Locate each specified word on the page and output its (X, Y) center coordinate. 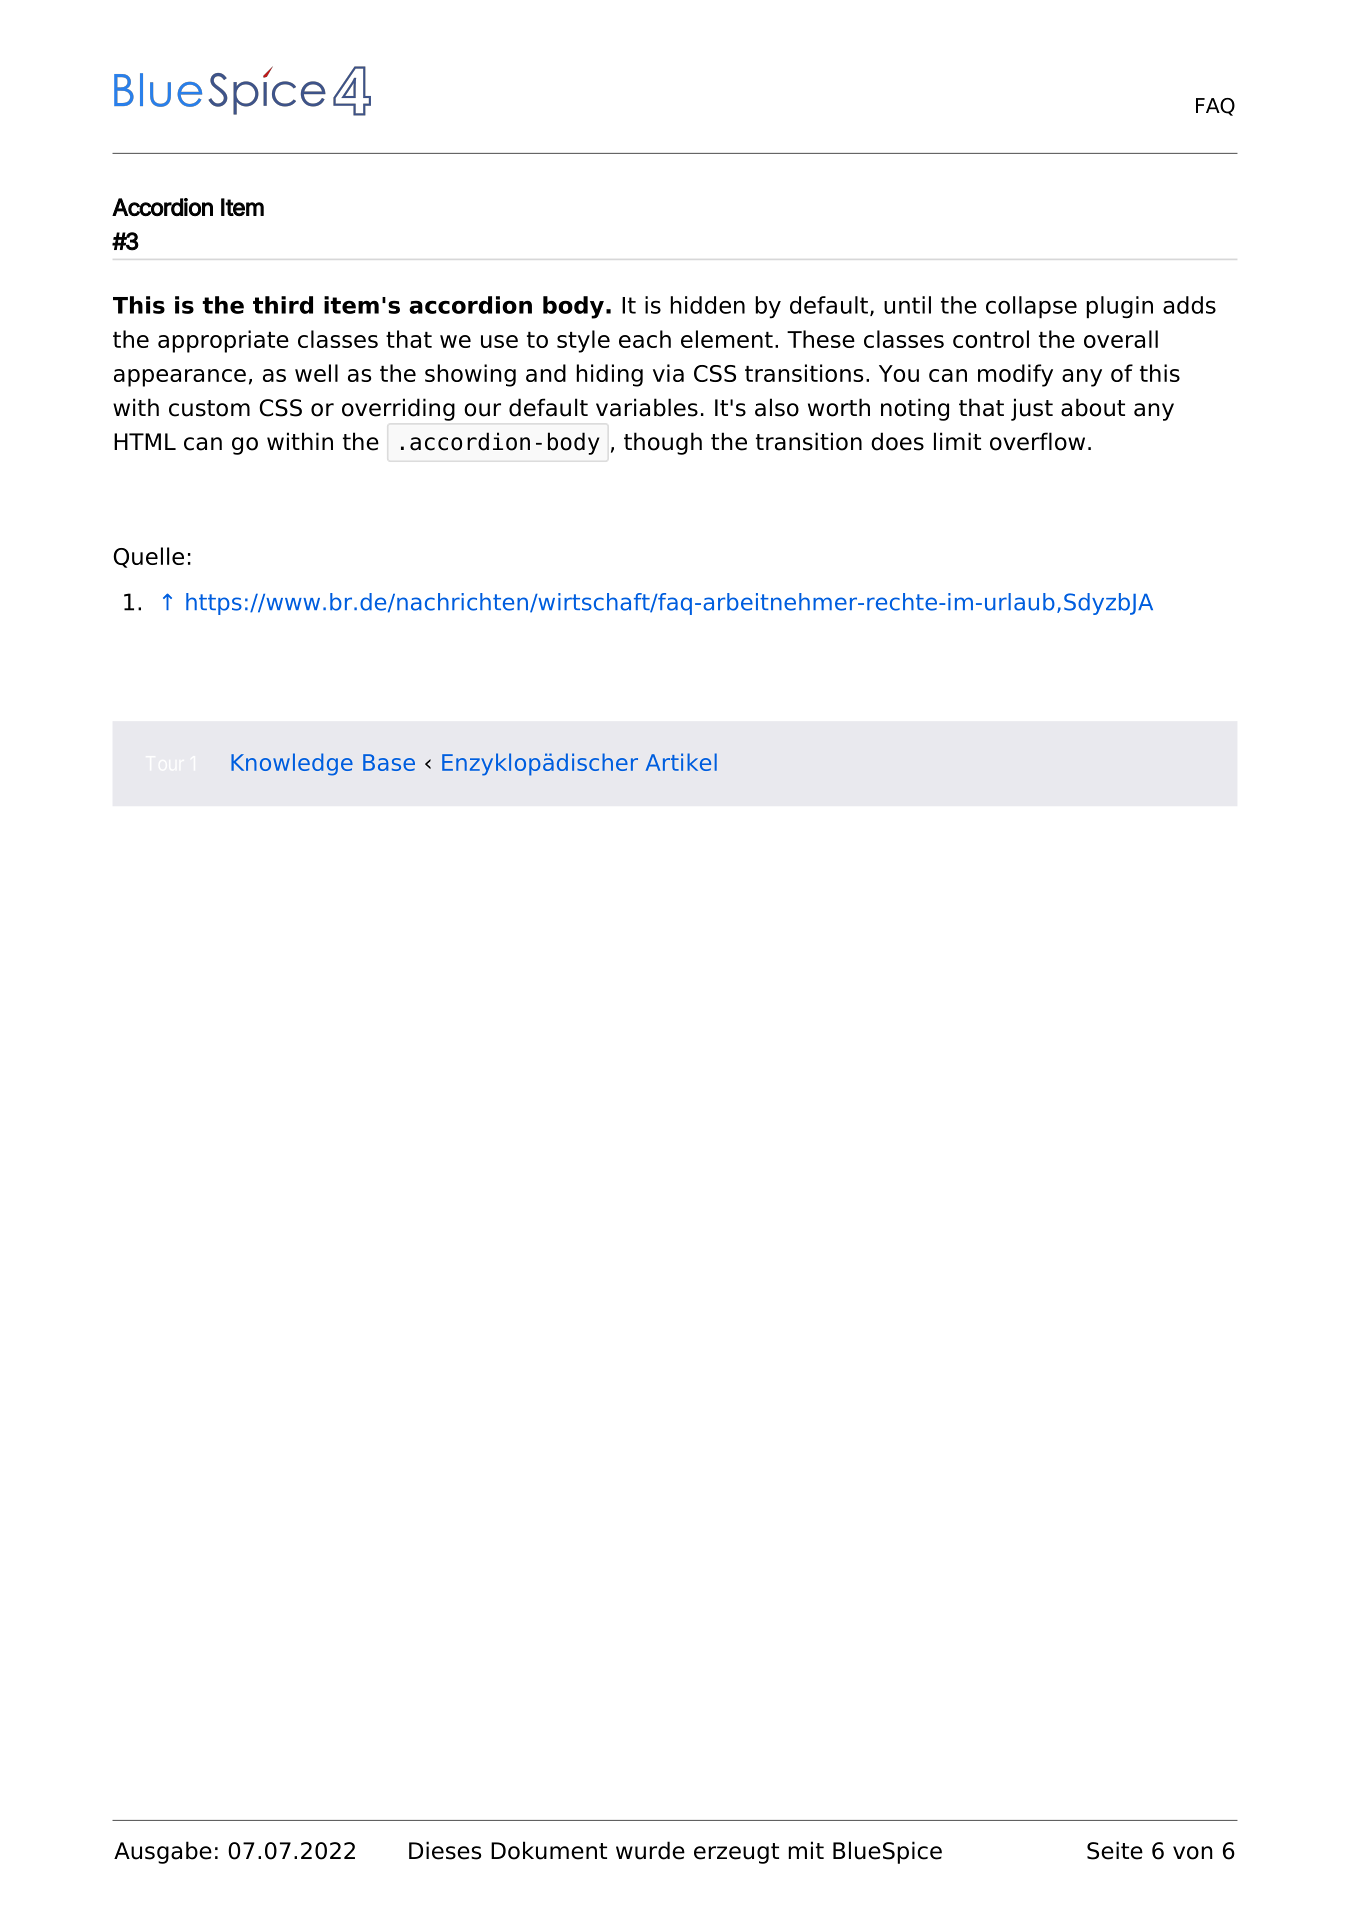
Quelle (148, 557)
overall (1121, 339)
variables (647, 407)
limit (957, 441)
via (668, 373)
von (1193, 1853)
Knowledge (292, 764)
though (663, 443)
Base (389, 762)
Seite (1115, 1850)
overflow (1037, 441)
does (897, 441)
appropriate (223, 341)
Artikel (681, 762)
